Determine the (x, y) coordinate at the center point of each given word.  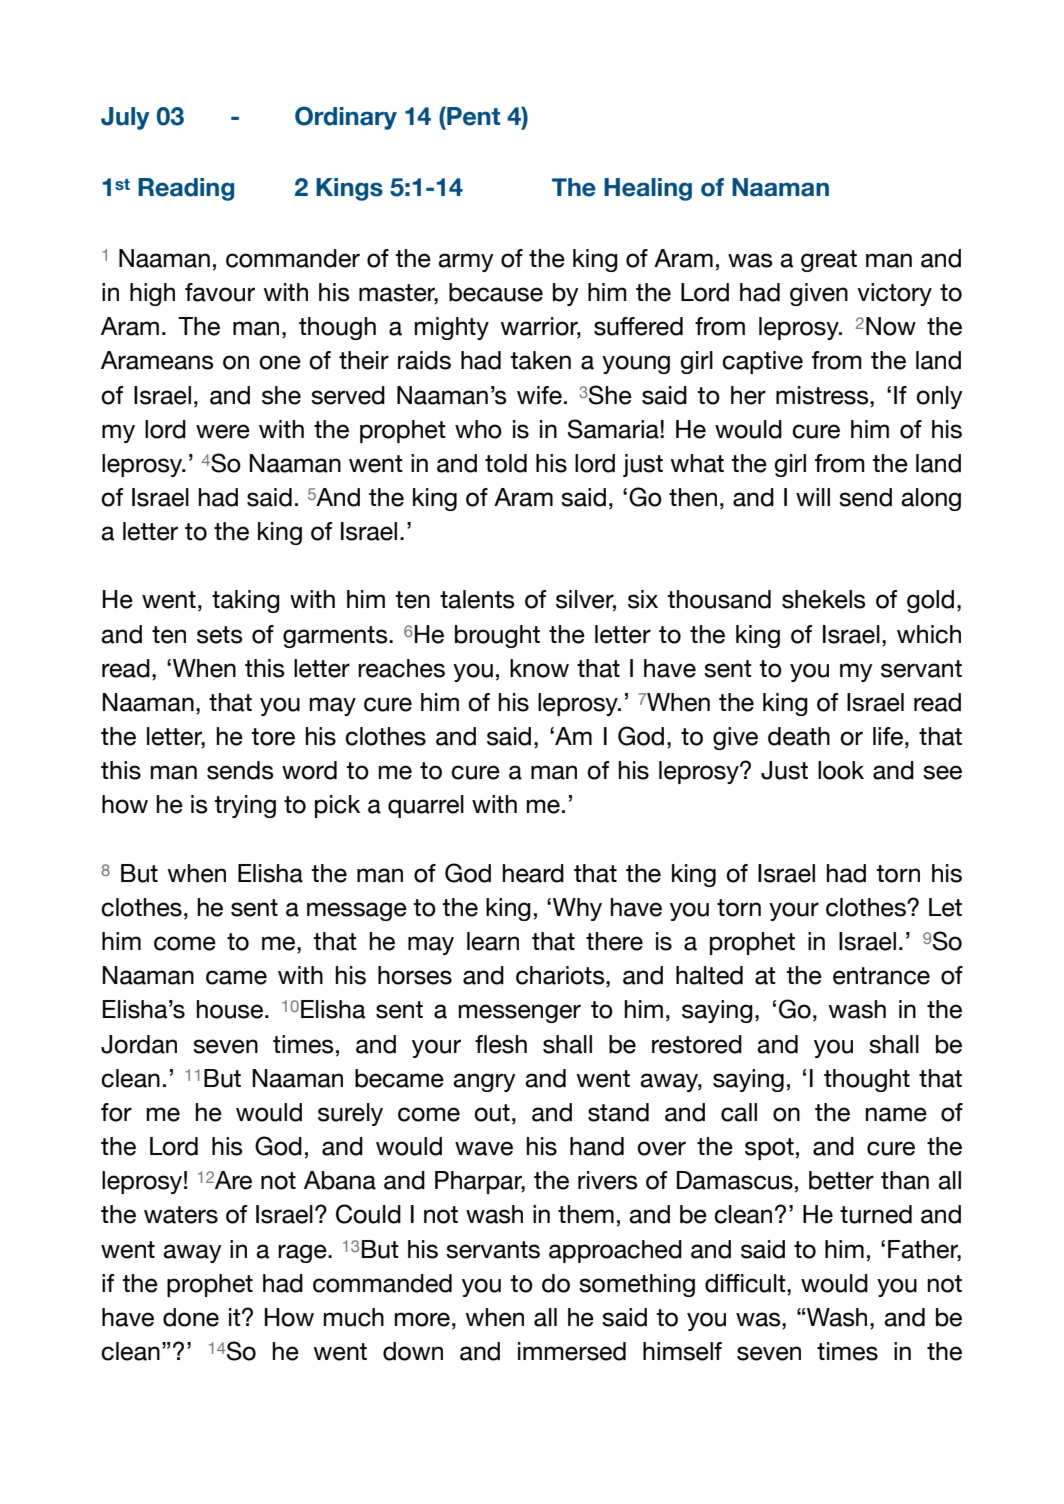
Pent (472, 116)
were (223, 431)
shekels (824, 599)
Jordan (139, 1044)
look (841, 770)
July (125, 118)
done (191, 1317)
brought (497, 636)
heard (533, 873)
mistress (823, 395)
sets (220, 635)
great (829, 261)
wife (539, 395)
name (896, 1114)
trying (245, 806)
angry (484, 1082)
